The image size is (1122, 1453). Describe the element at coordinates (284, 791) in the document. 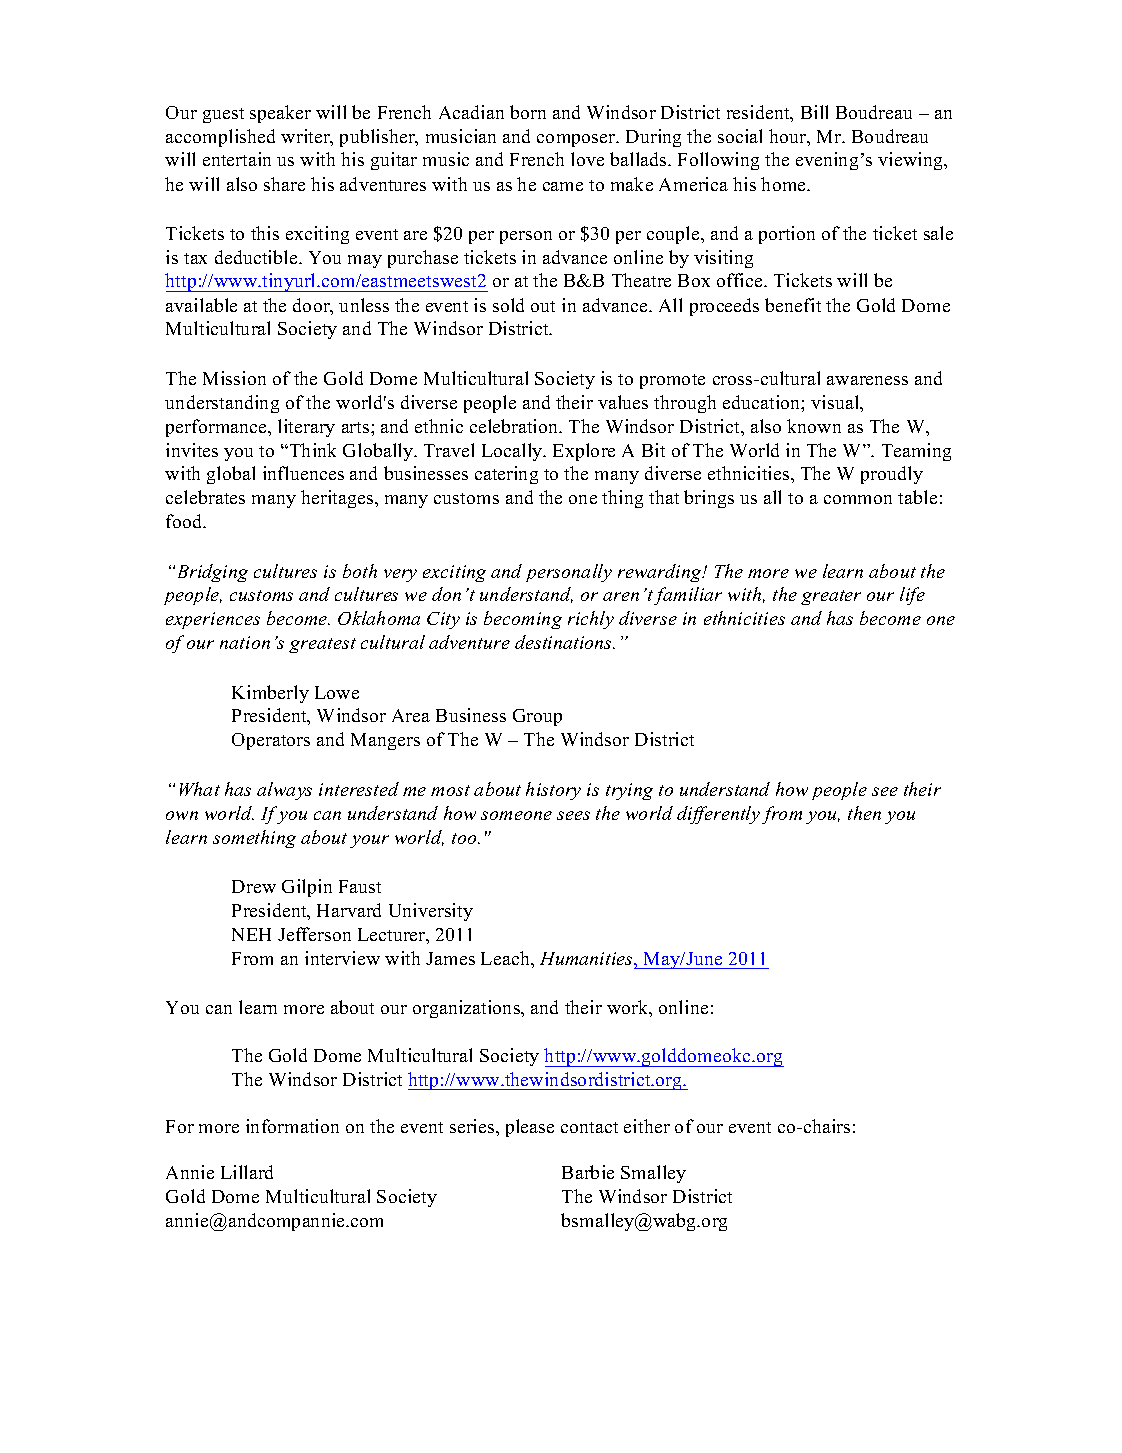

I see `always` at that location.
